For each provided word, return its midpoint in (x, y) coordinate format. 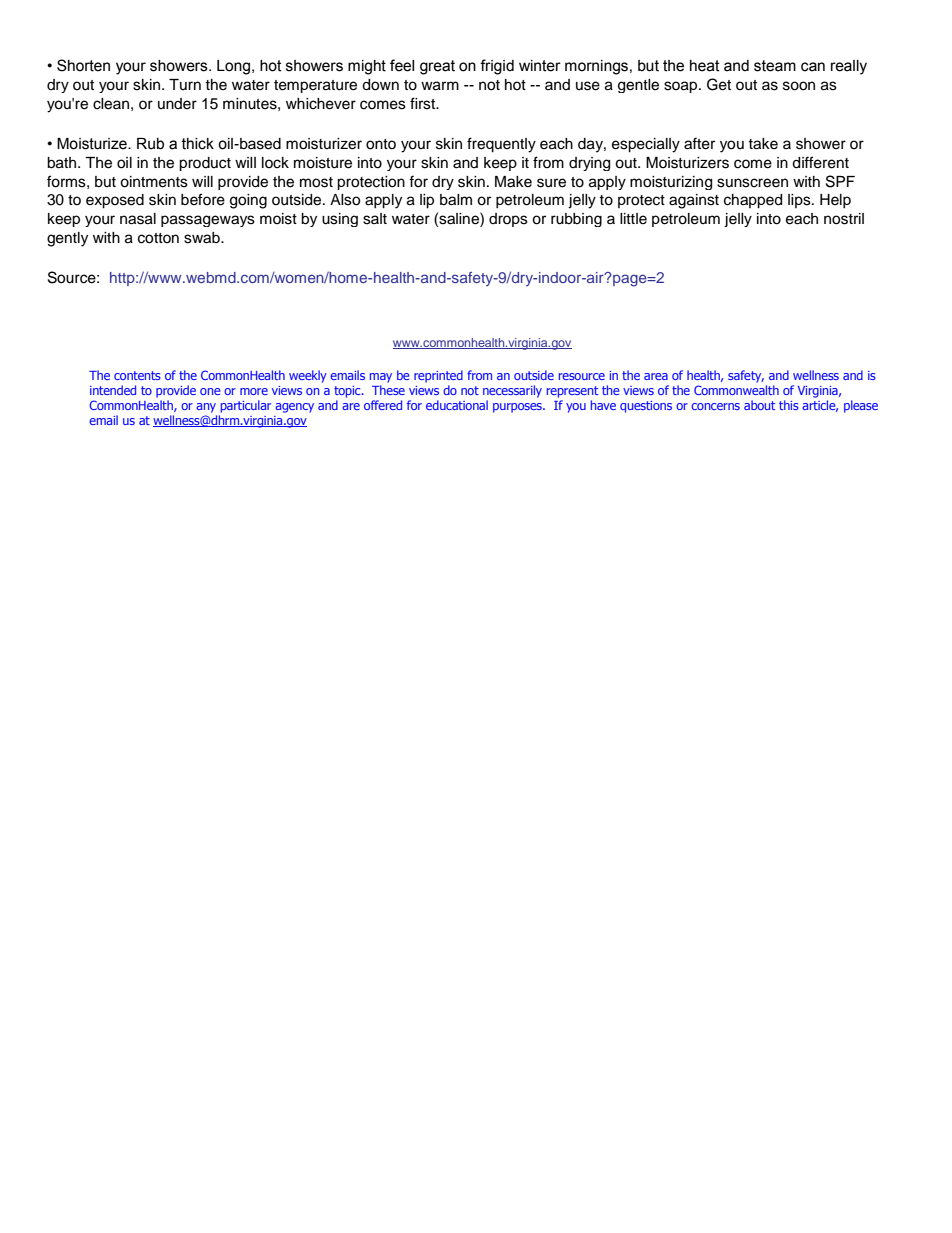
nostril (844, 219)
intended (113, 390)
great (437, 67)
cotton (158, 238)
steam (775, 66)
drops (508, 220)
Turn (185, 84)
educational (457, 405)
